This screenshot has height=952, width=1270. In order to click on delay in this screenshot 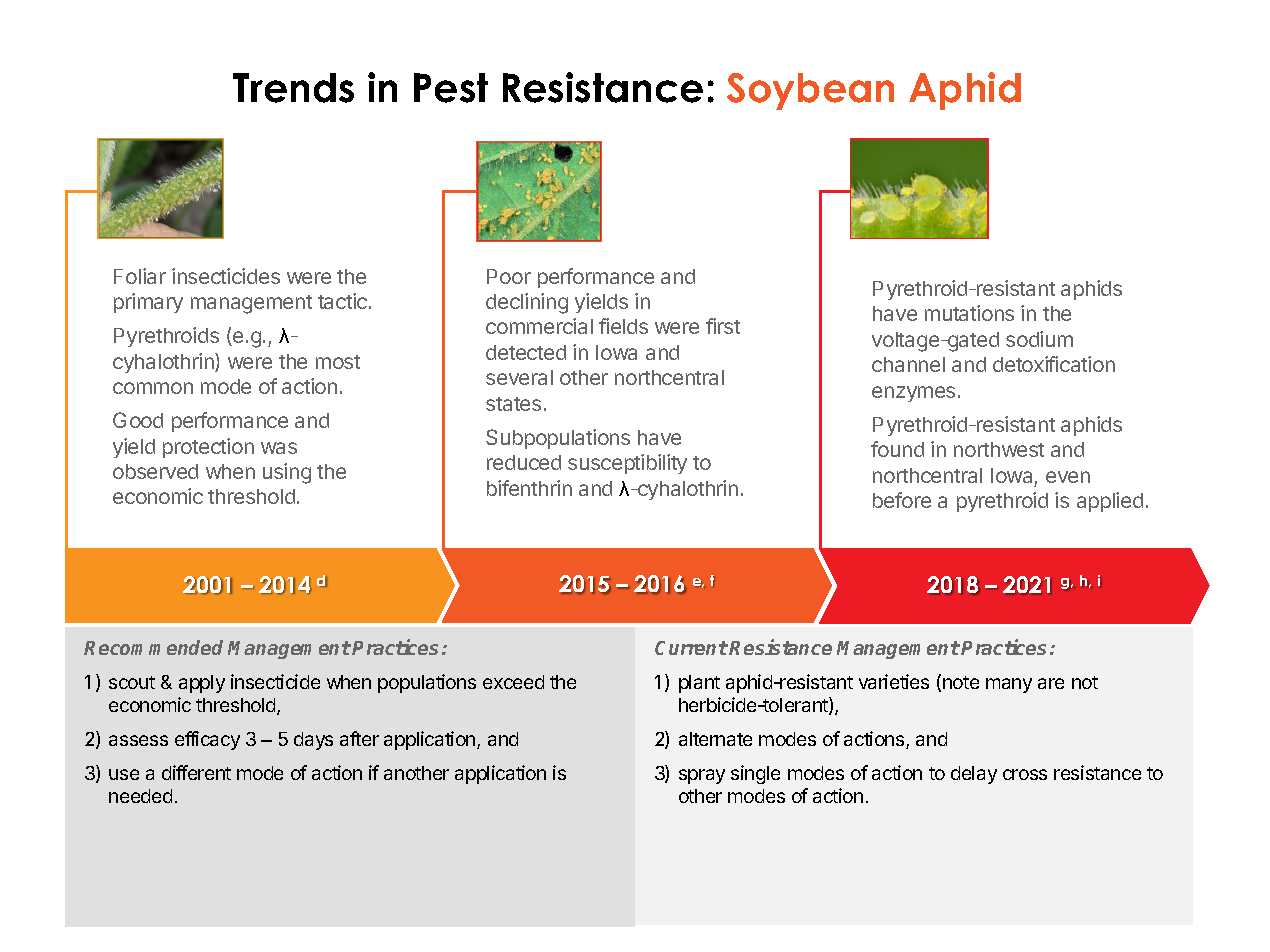, I will do `click(974, 775)`.
